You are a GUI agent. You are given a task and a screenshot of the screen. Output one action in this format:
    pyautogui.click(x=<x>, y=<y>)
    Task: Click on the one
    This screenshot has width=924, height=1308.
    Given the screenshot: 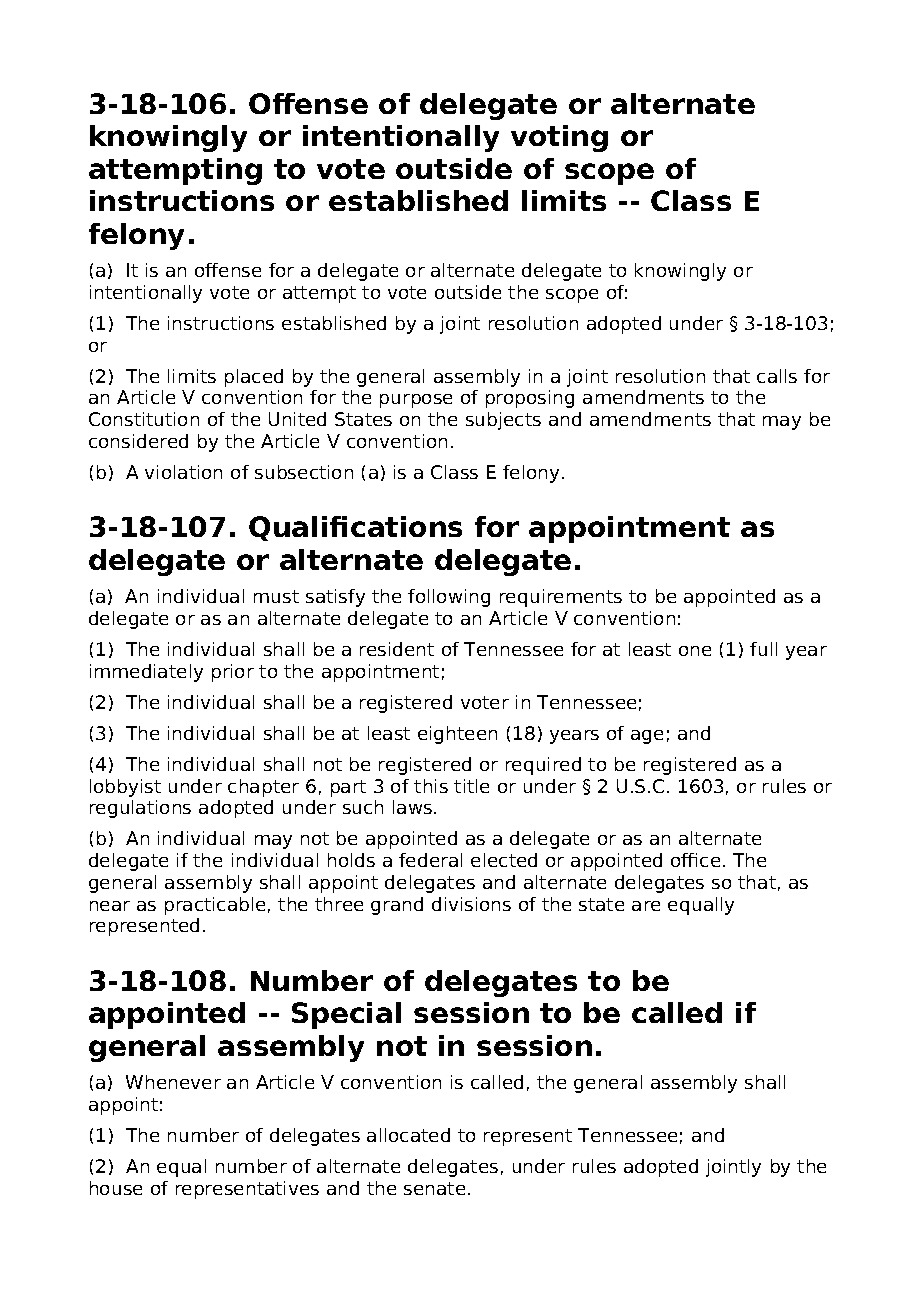 What is the action you would take?
    pyautogui.click(x=695, y=651)
